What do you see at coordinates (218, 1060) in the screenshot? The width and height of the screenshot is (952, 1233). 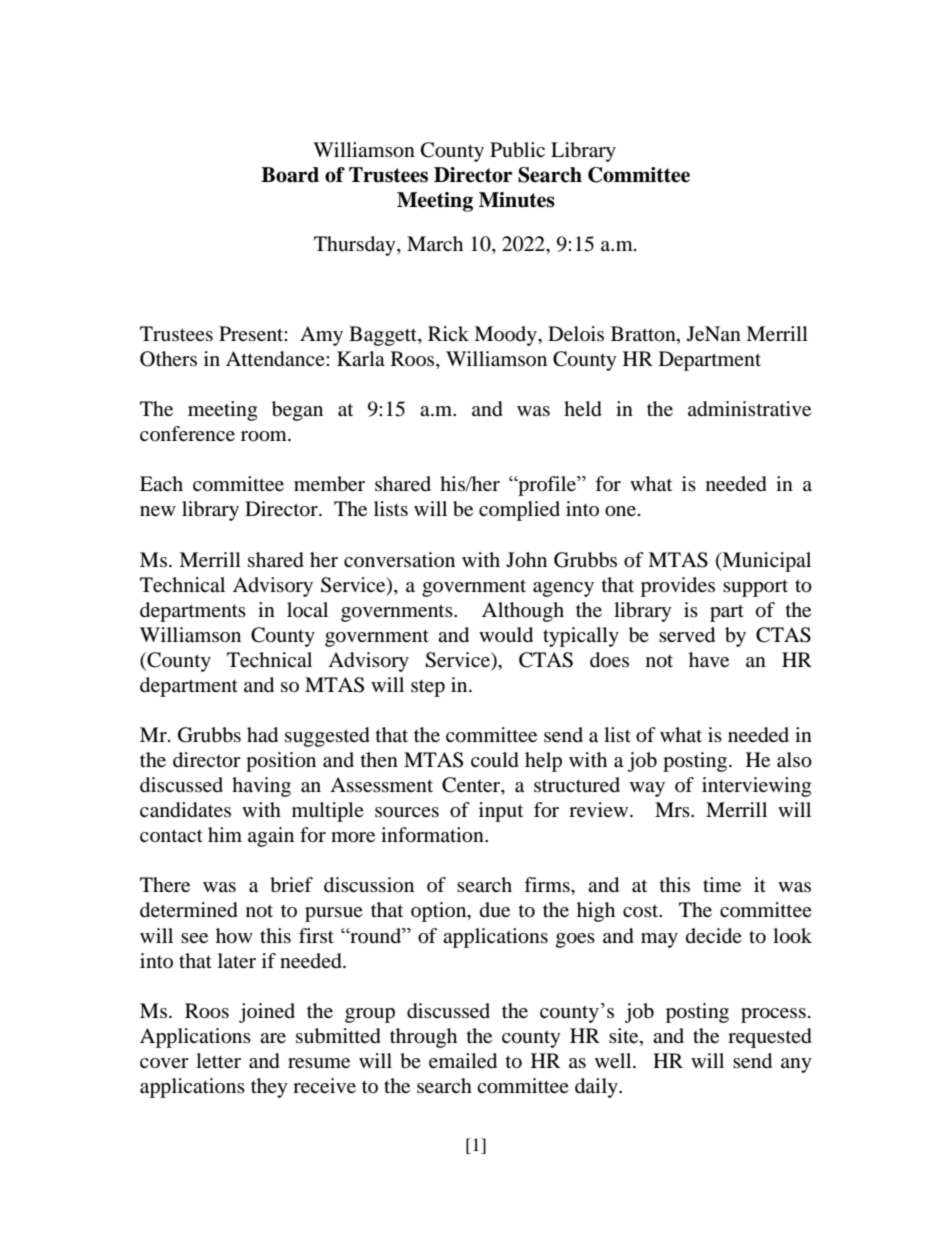 I see `letter` at bounding box center [218, 1060].
